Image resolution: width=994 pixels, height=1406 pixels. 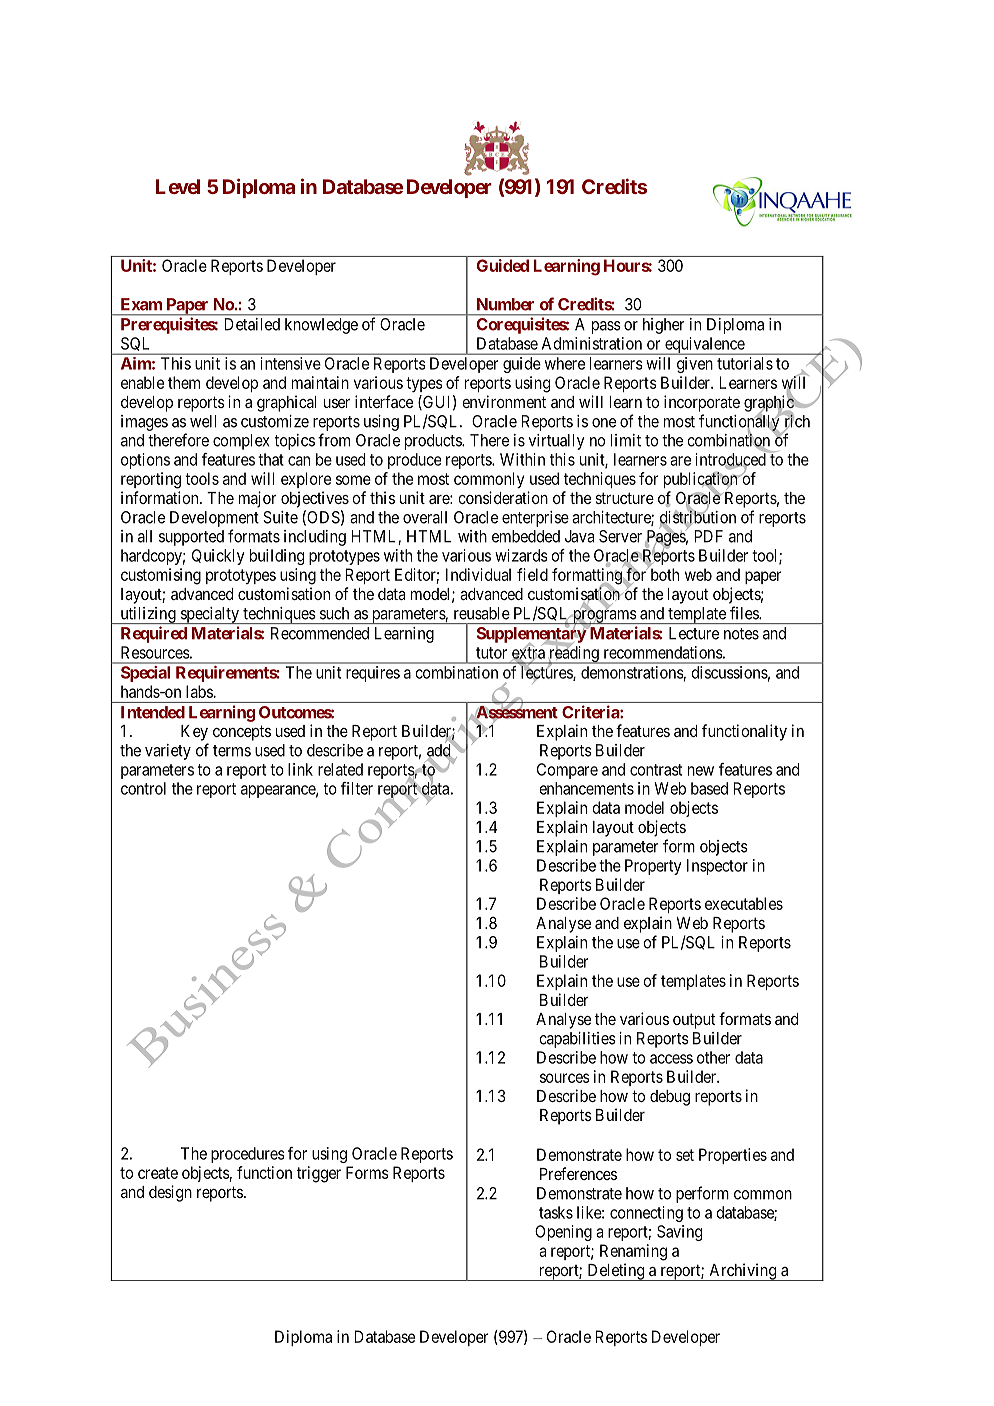 What do you see at coordinates (556, 1212) in the image?
I see `tasks` at bounding box center [556, 1212].
